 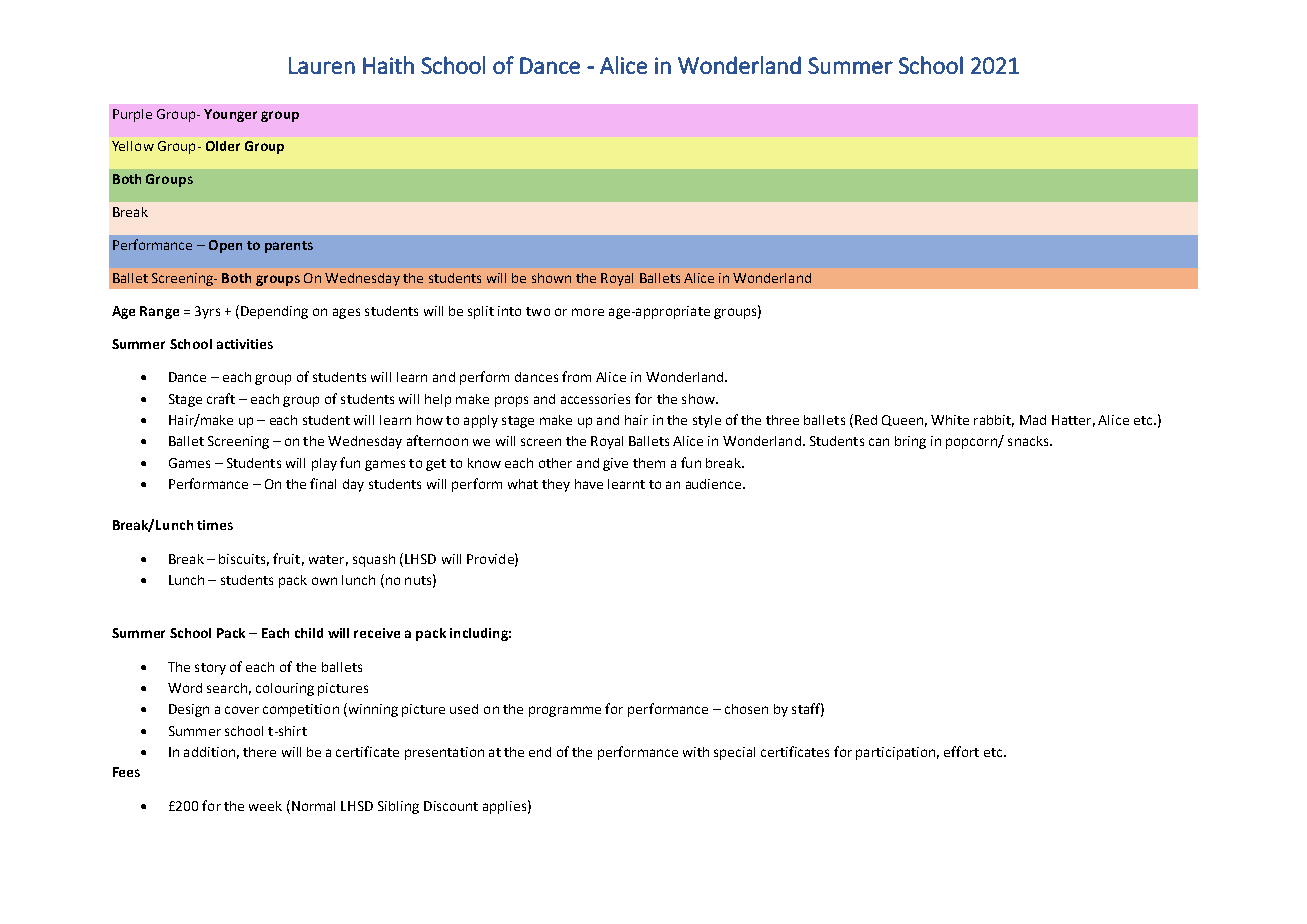 I want to click on White, so click(x=950, y=420).
